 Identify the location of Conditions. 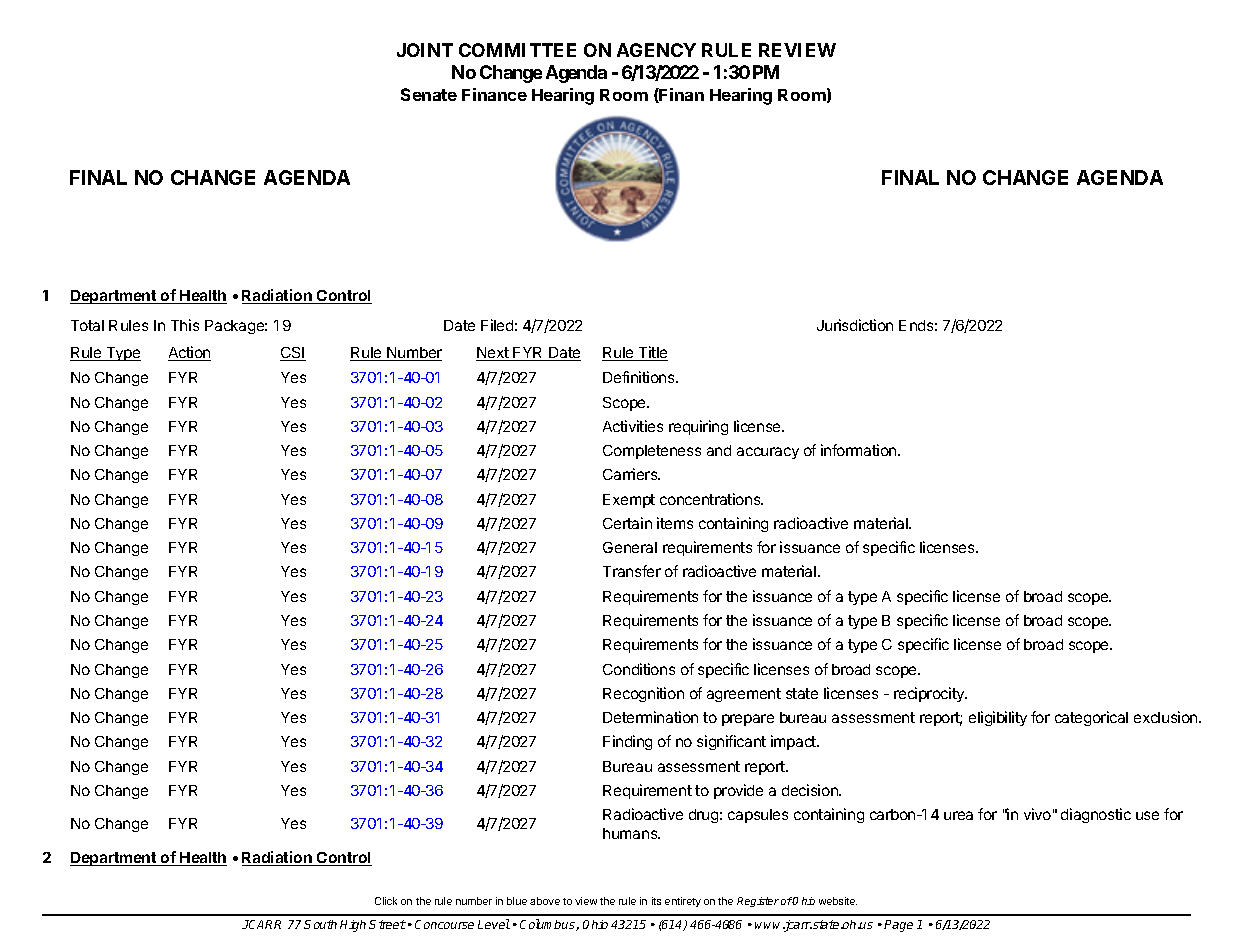
(639, 669).
